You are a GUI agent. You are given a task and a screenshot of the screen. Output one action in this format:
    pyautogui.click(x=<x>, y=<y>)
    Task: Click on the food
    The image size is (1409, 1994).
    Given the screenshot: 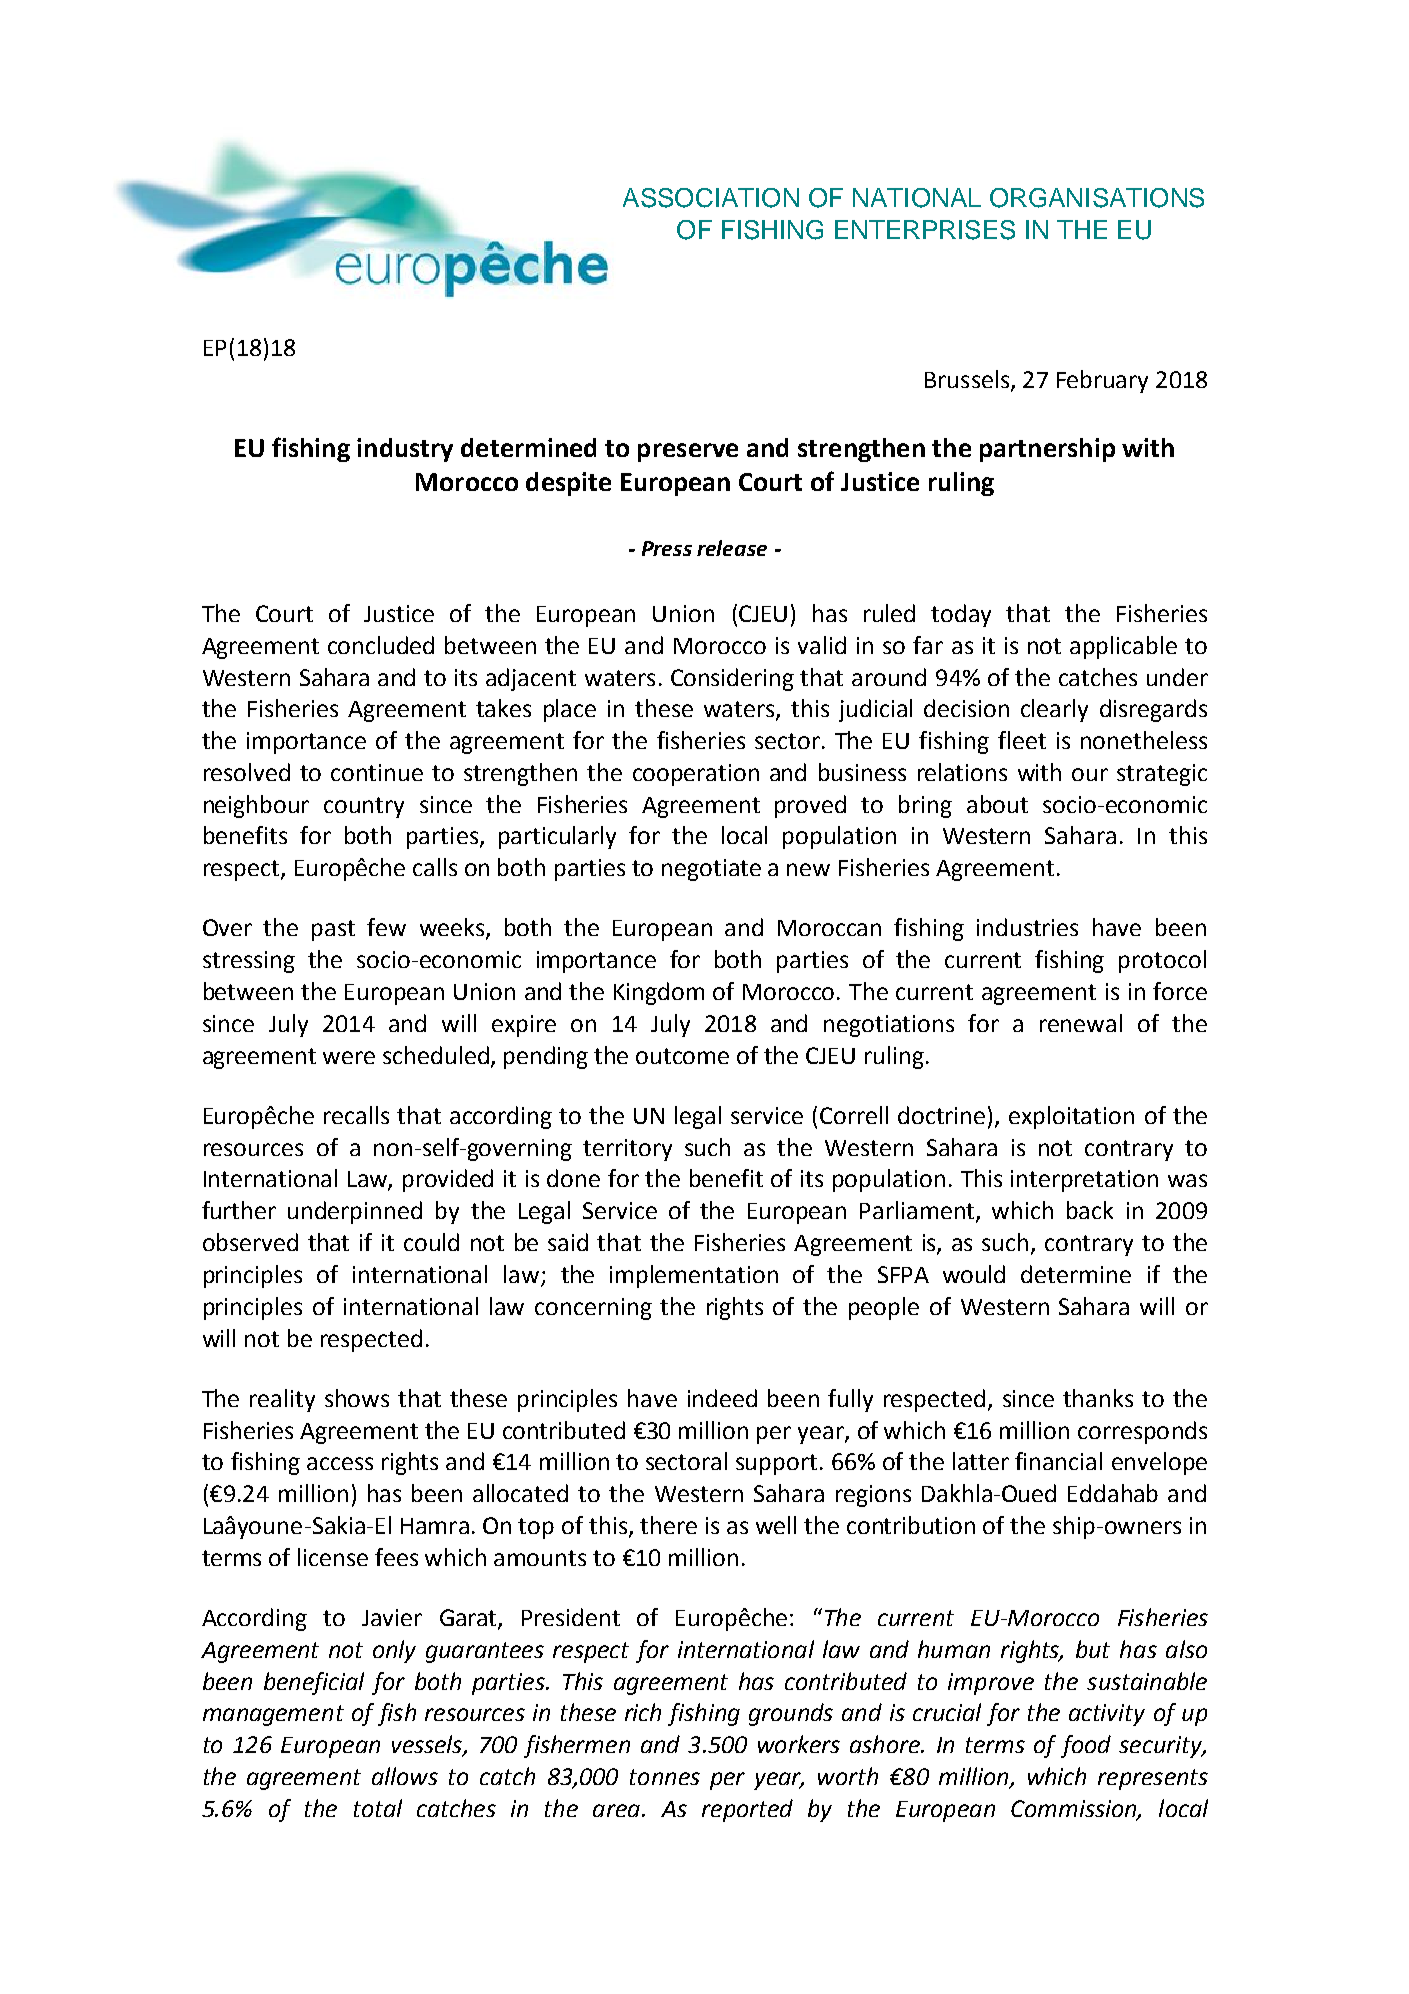 What is the action you would take?
    pyautogui.click(x=1086, y=1746)
